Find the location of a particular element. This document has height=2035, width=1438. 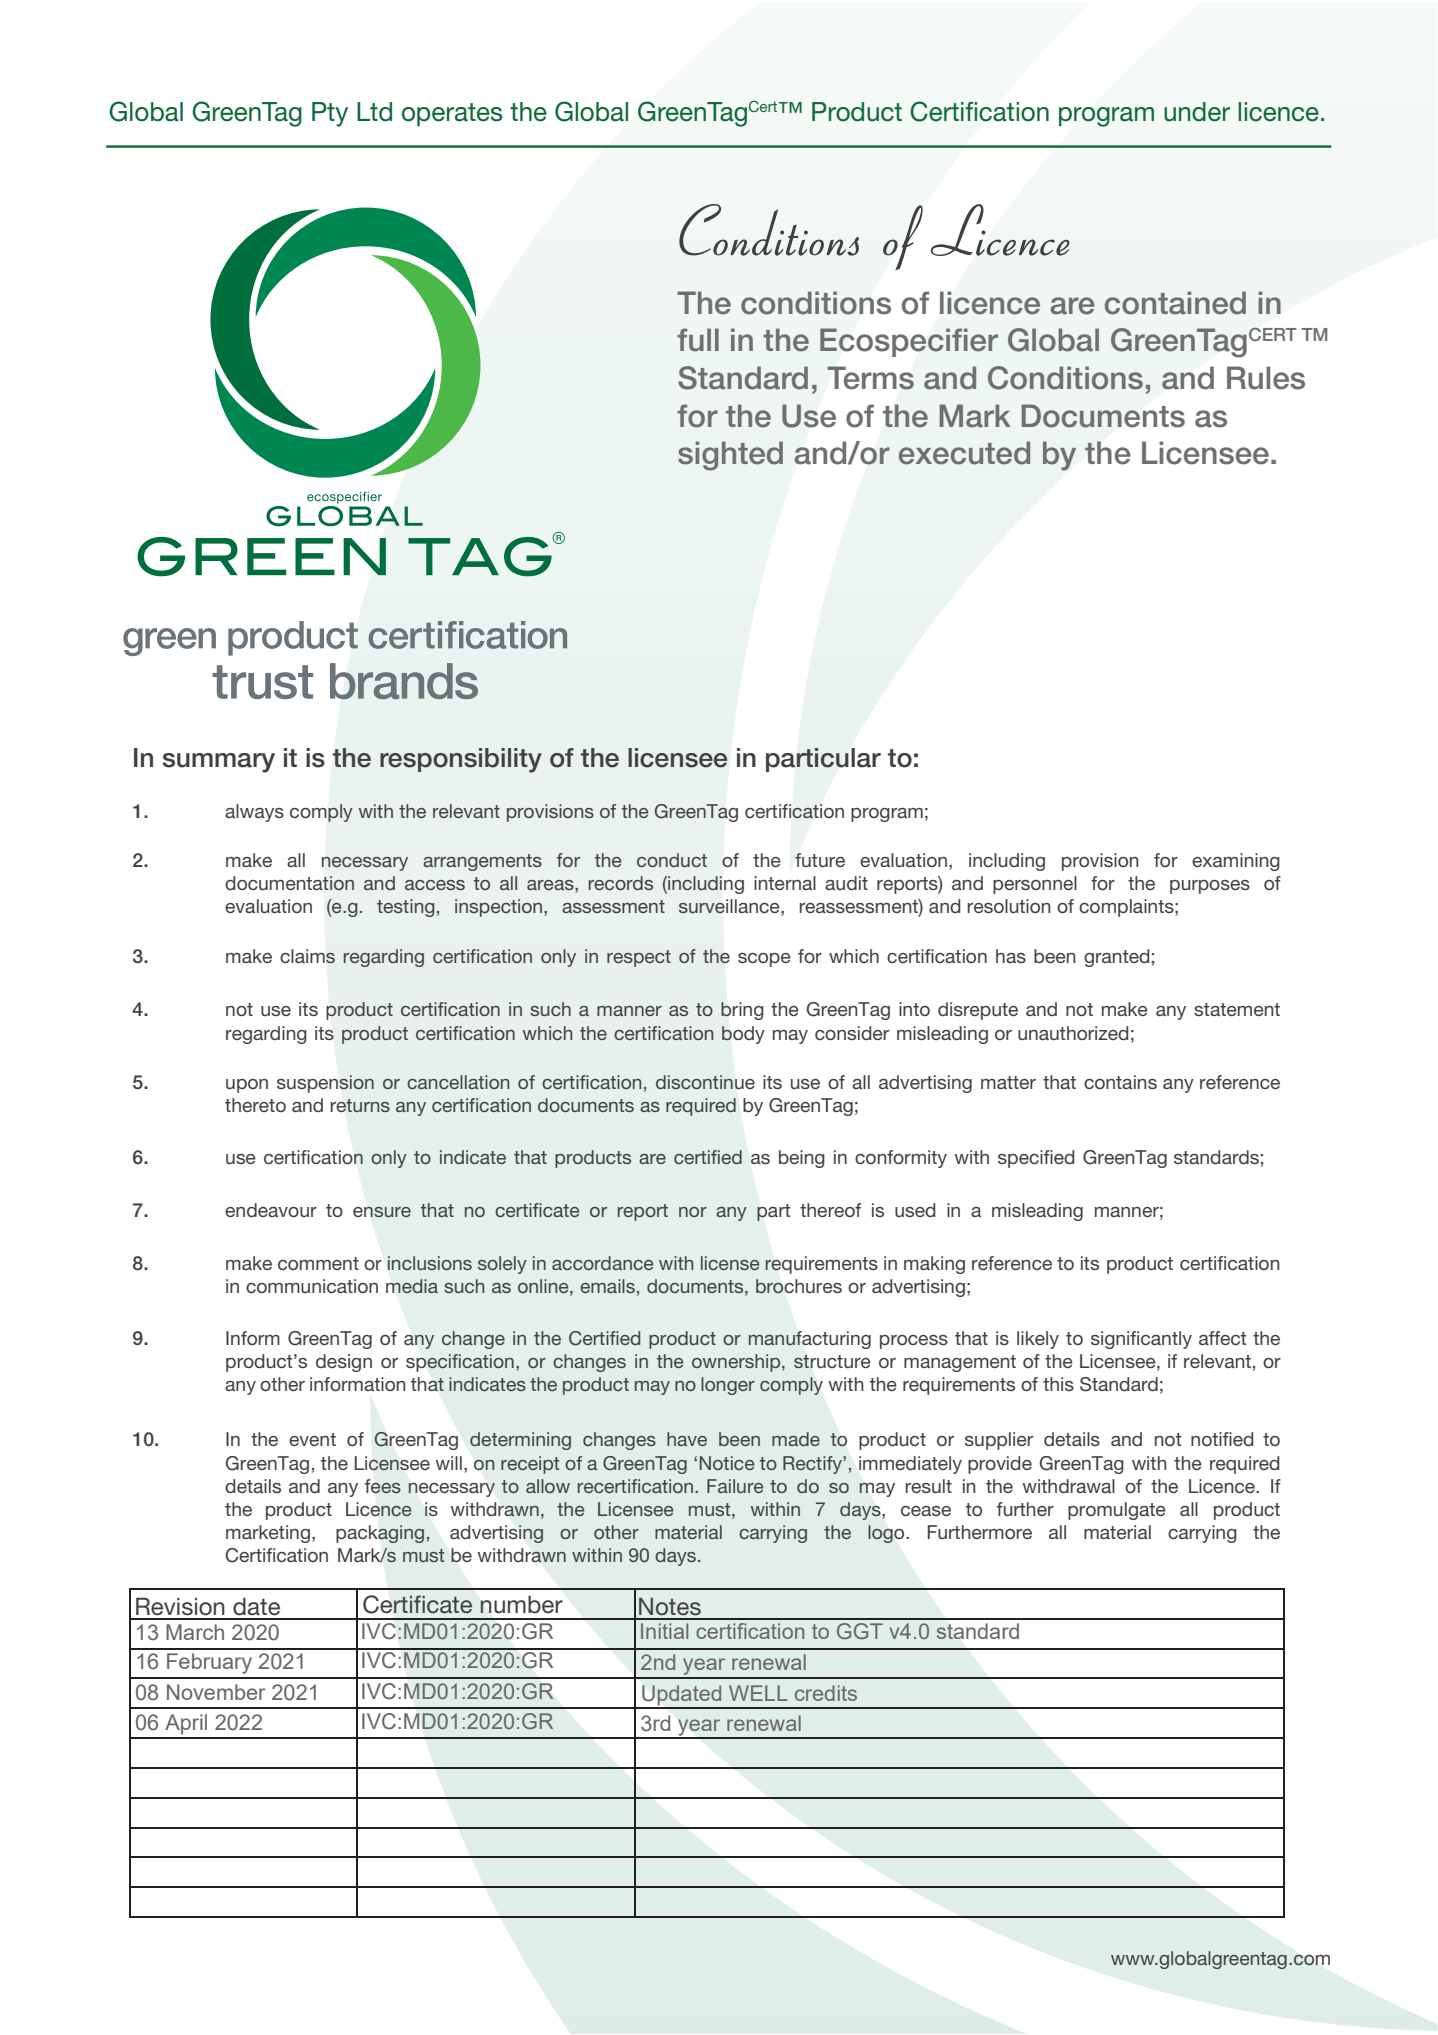

WELL is located at coordinates (758, 1693).
